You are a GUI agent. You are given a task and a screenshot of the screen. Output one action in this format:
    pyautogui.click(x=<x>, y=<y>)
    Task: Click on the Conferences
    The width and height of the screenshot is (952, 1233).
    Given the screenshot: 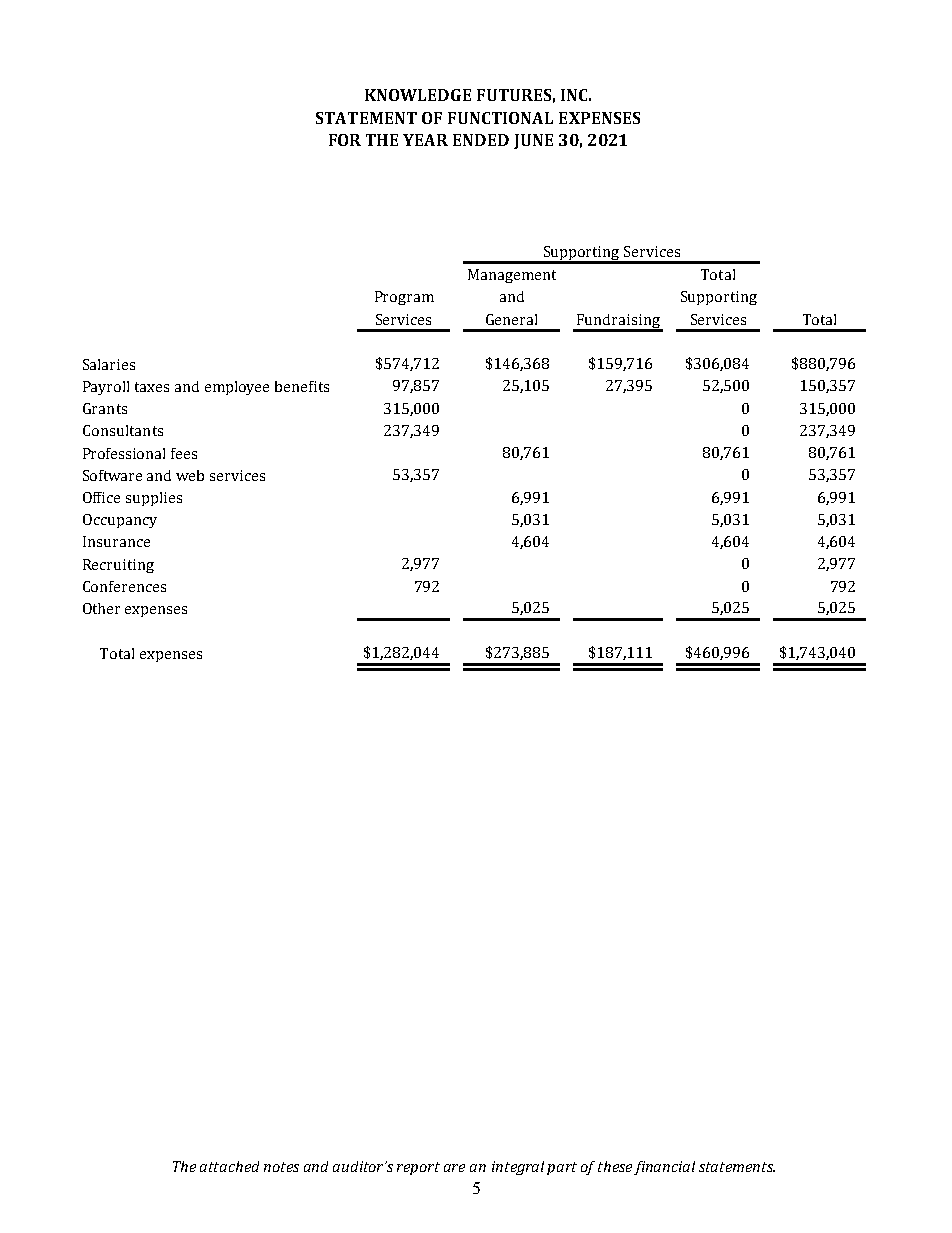 What is the action you would take?
    pyautogui.click(x=124, y=586)
